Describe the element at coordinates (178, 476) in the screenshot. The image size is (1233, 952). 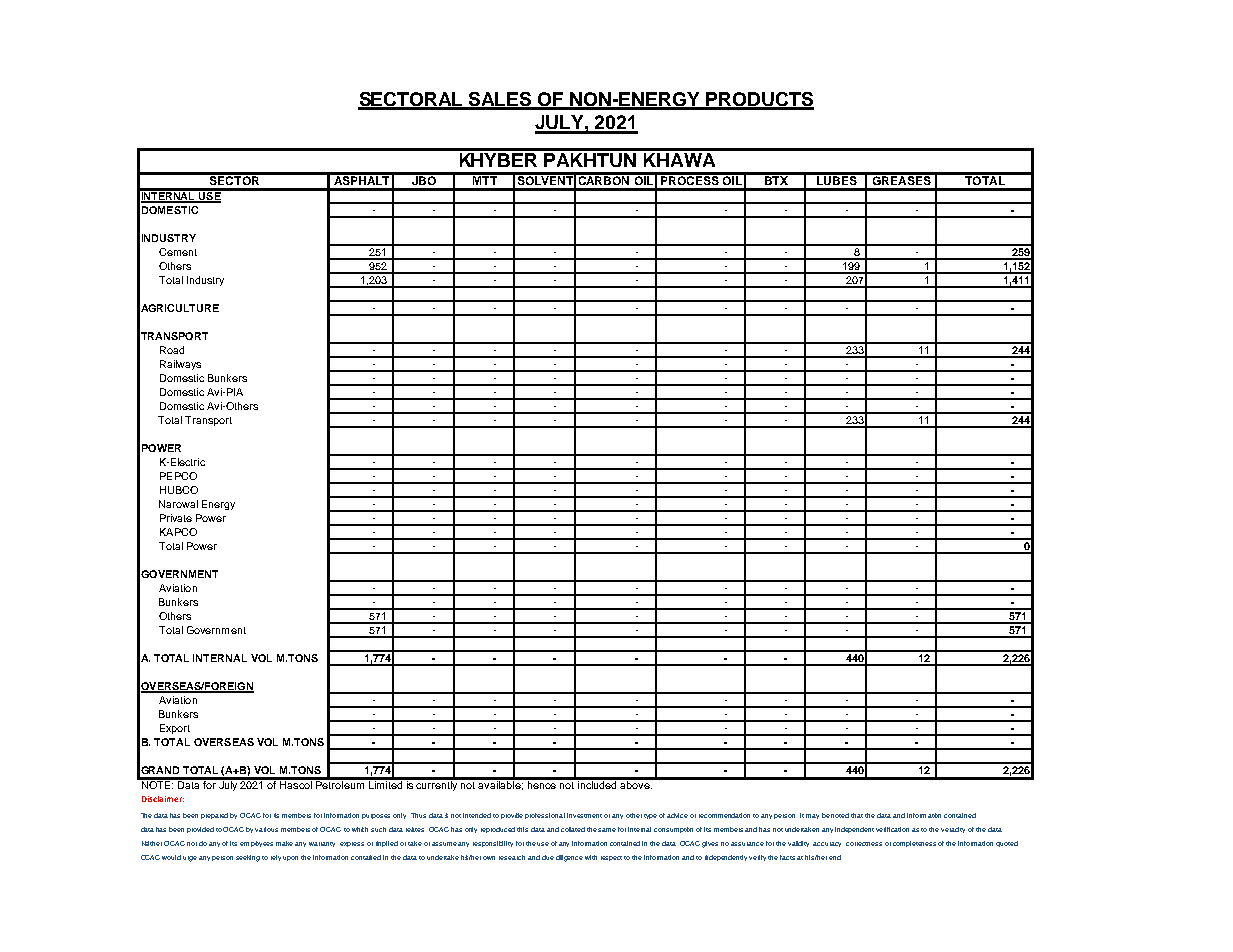
I see `PEPCO` at that location.
